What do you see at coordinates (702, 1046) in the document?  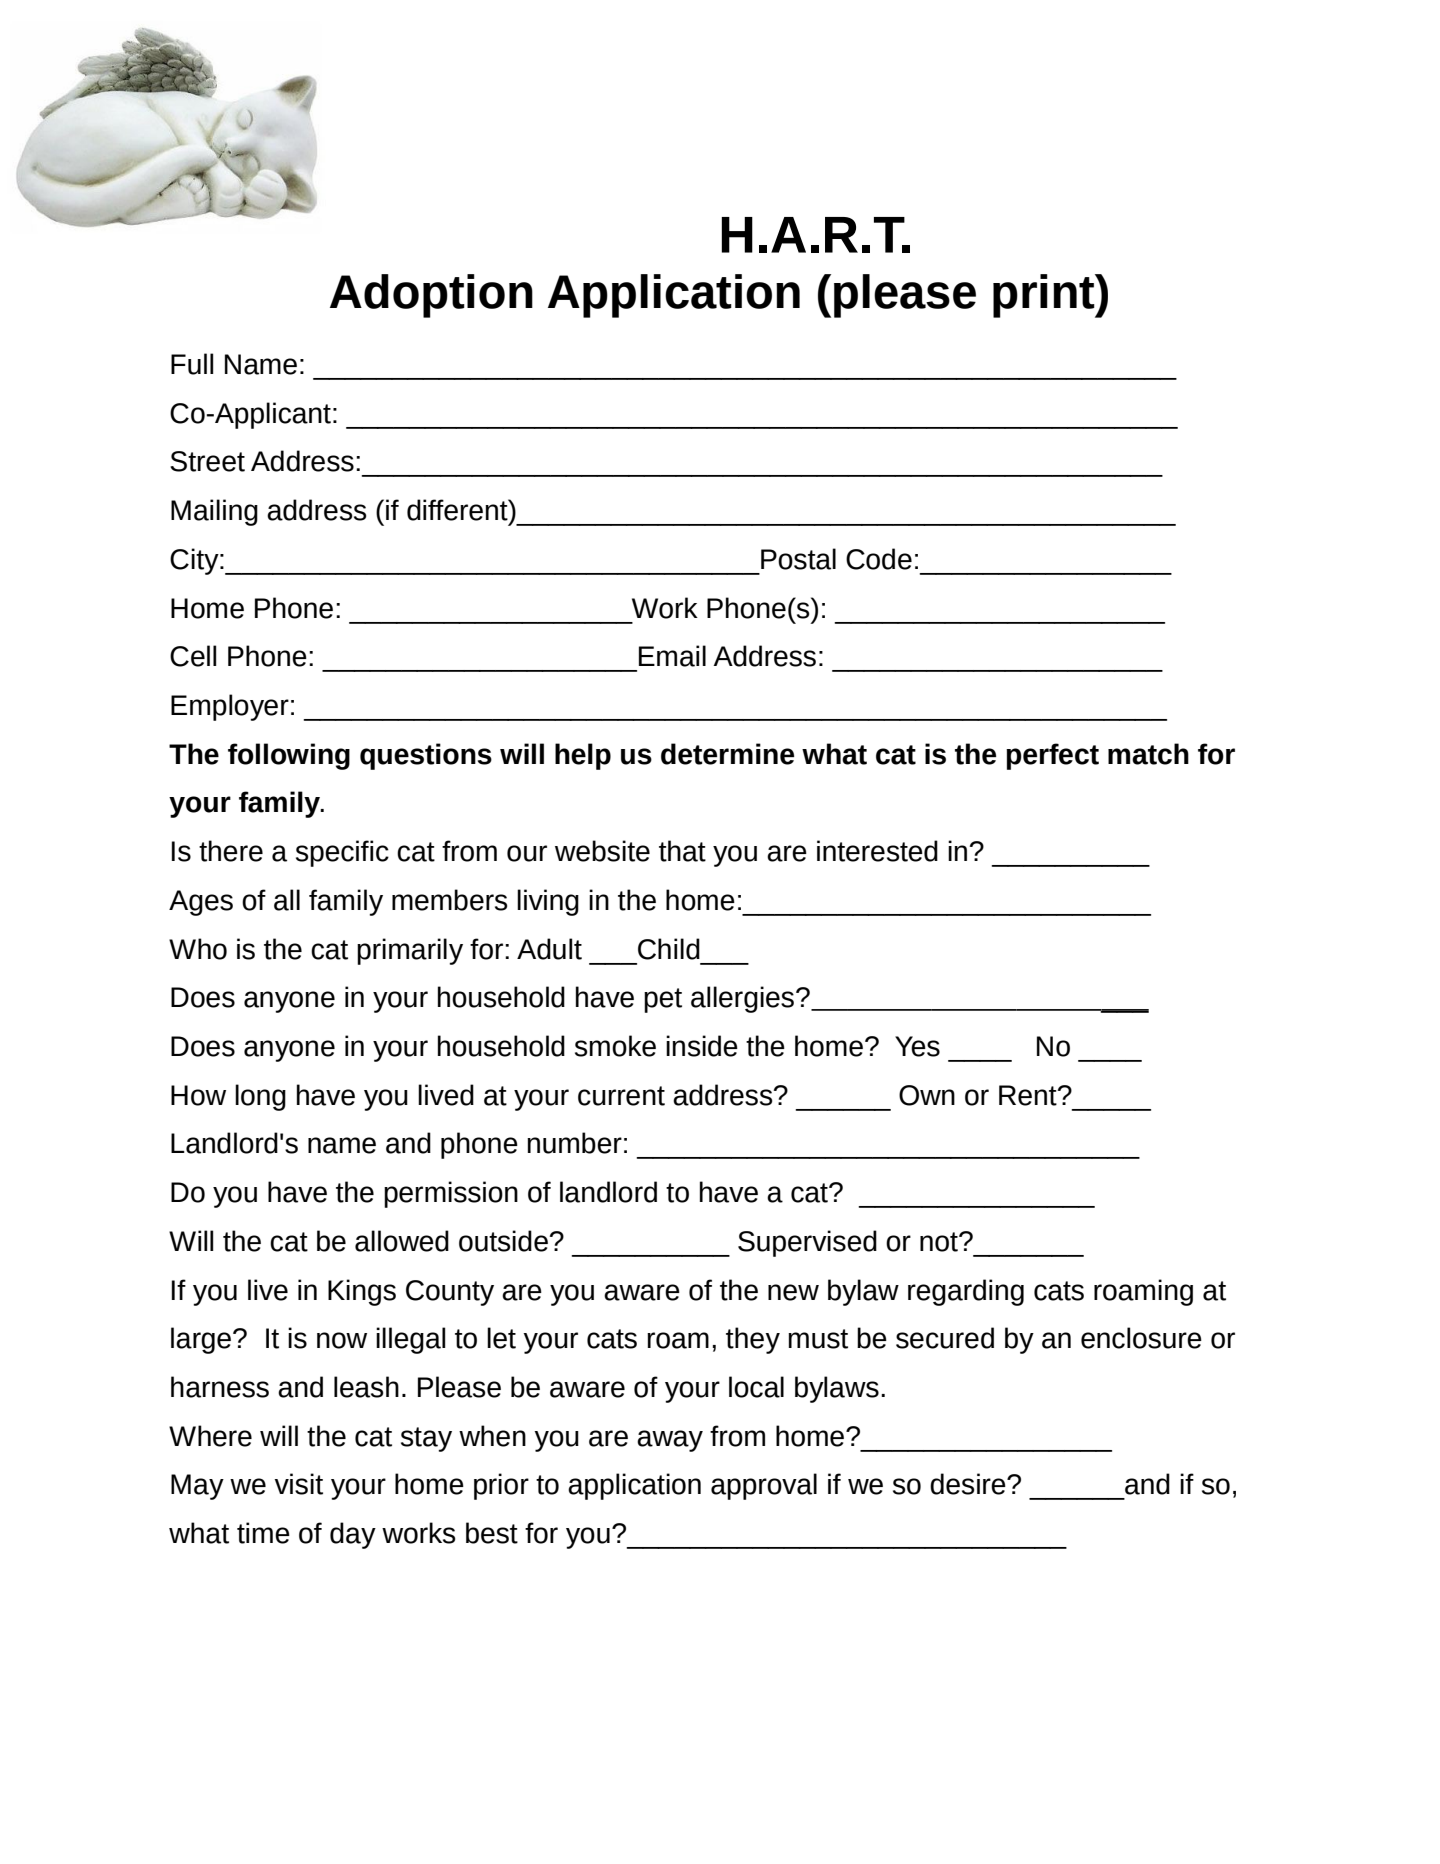 I see `inside` at bounding box center [702, 1046].
